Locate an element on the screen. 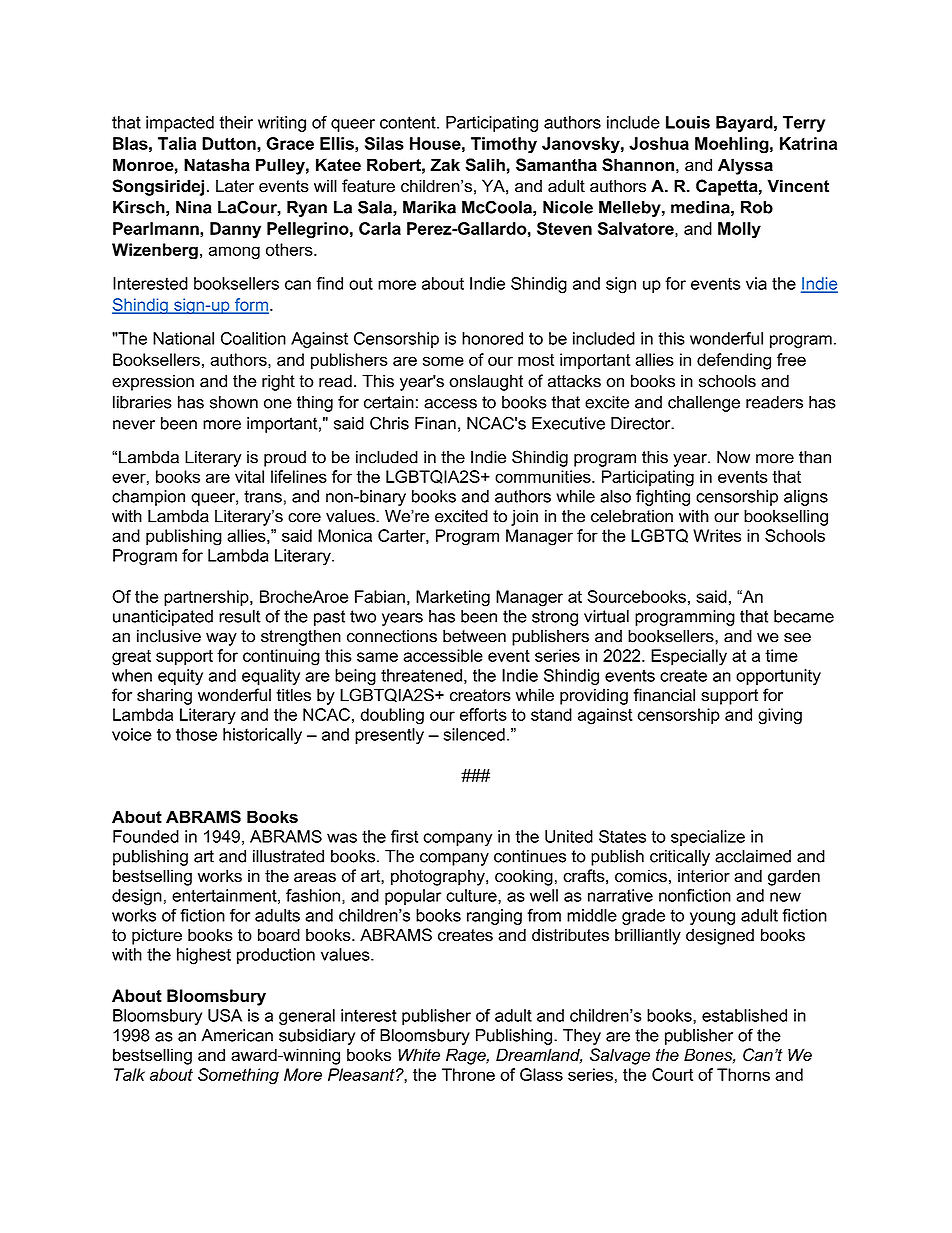 The image size is (952, 1233). American is located at coordinates (237, 1035).
